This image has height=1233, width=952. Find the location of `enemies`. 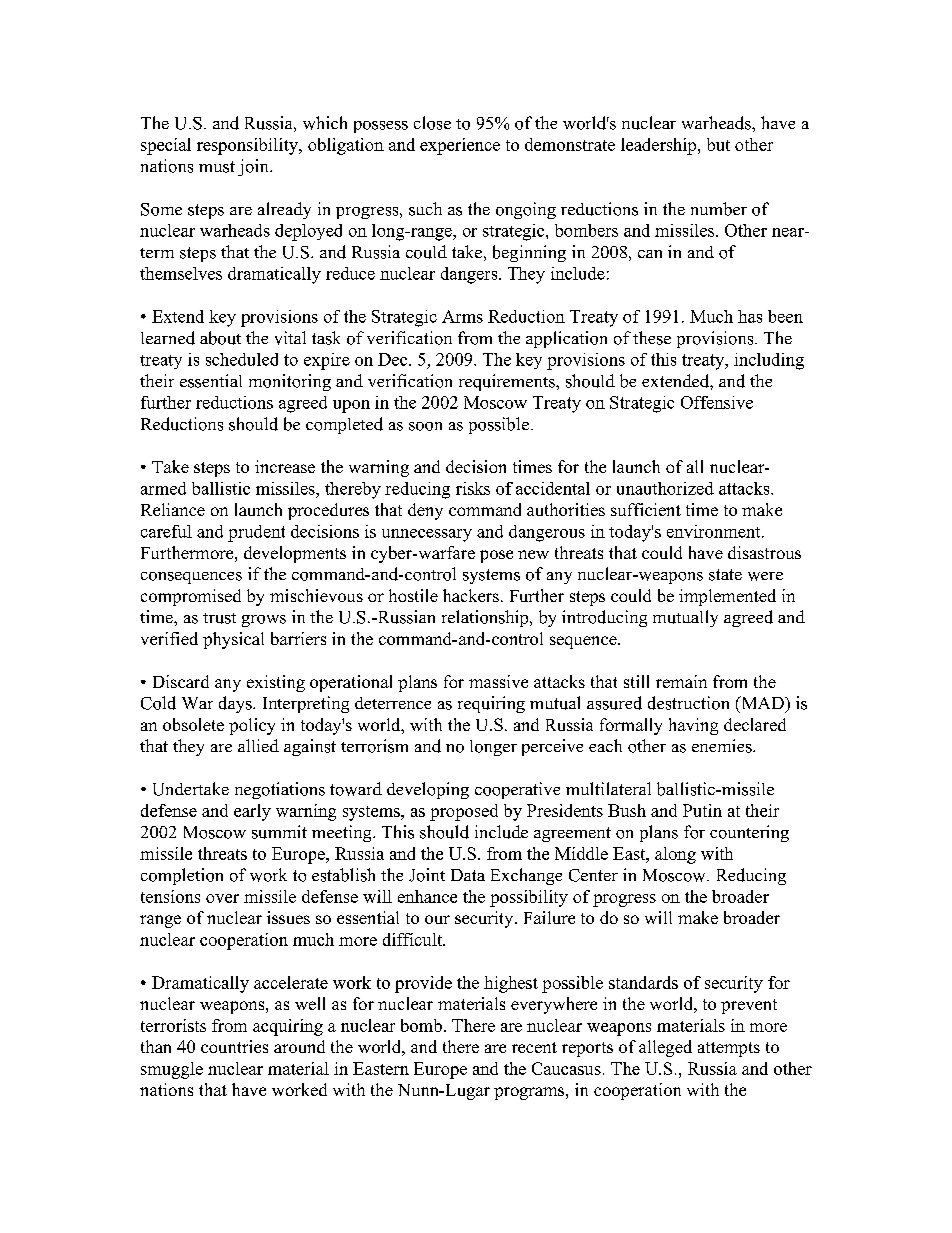

enemies is located at coordinates (723, 746).
